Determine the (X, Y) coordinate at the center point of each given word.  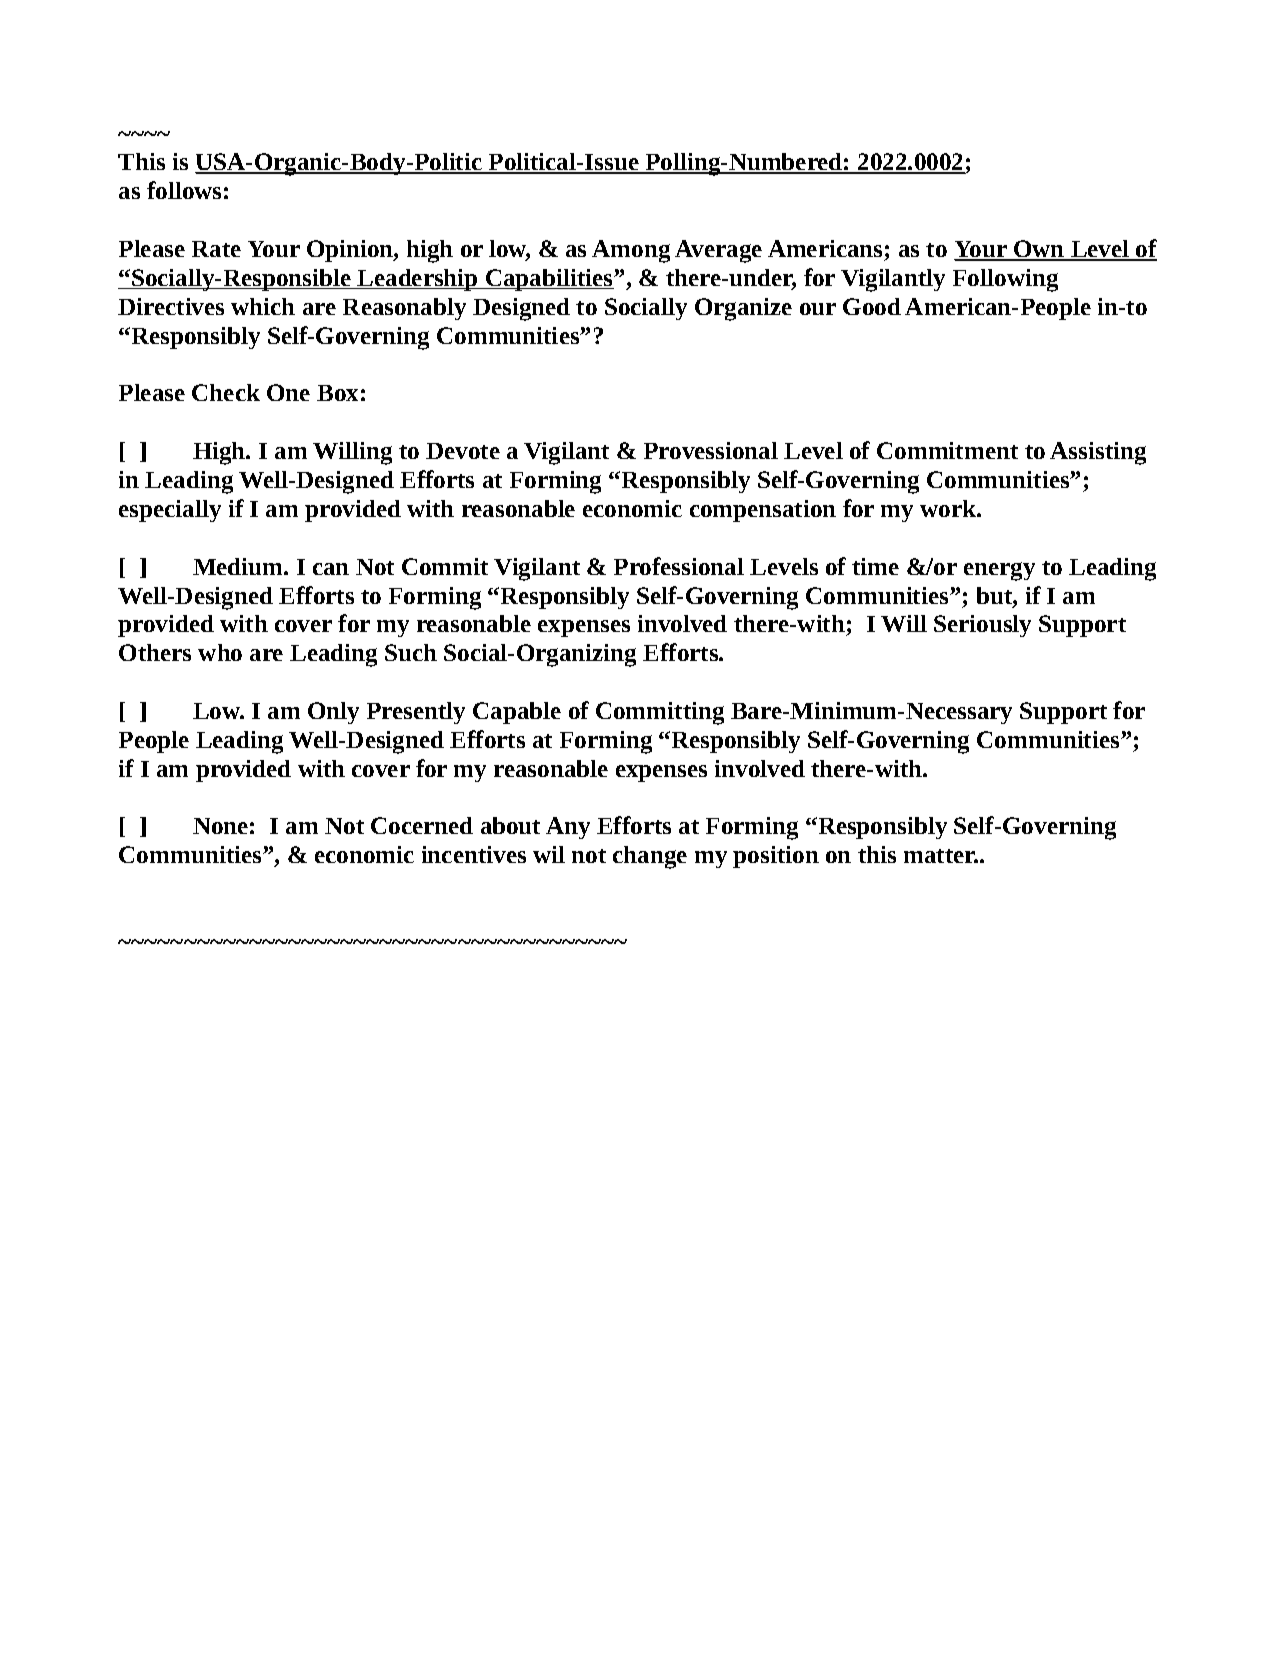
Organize (743, 309)
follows (184, 190)
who (220, 652)
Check (226, 392)
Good (872, 306)
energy (999, 571)
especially (170, 511)
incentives (474, 854)
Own (1039, 250)
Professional (679, 566)
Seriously (982, 626)
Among (631, 251)
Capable (517, 713)
